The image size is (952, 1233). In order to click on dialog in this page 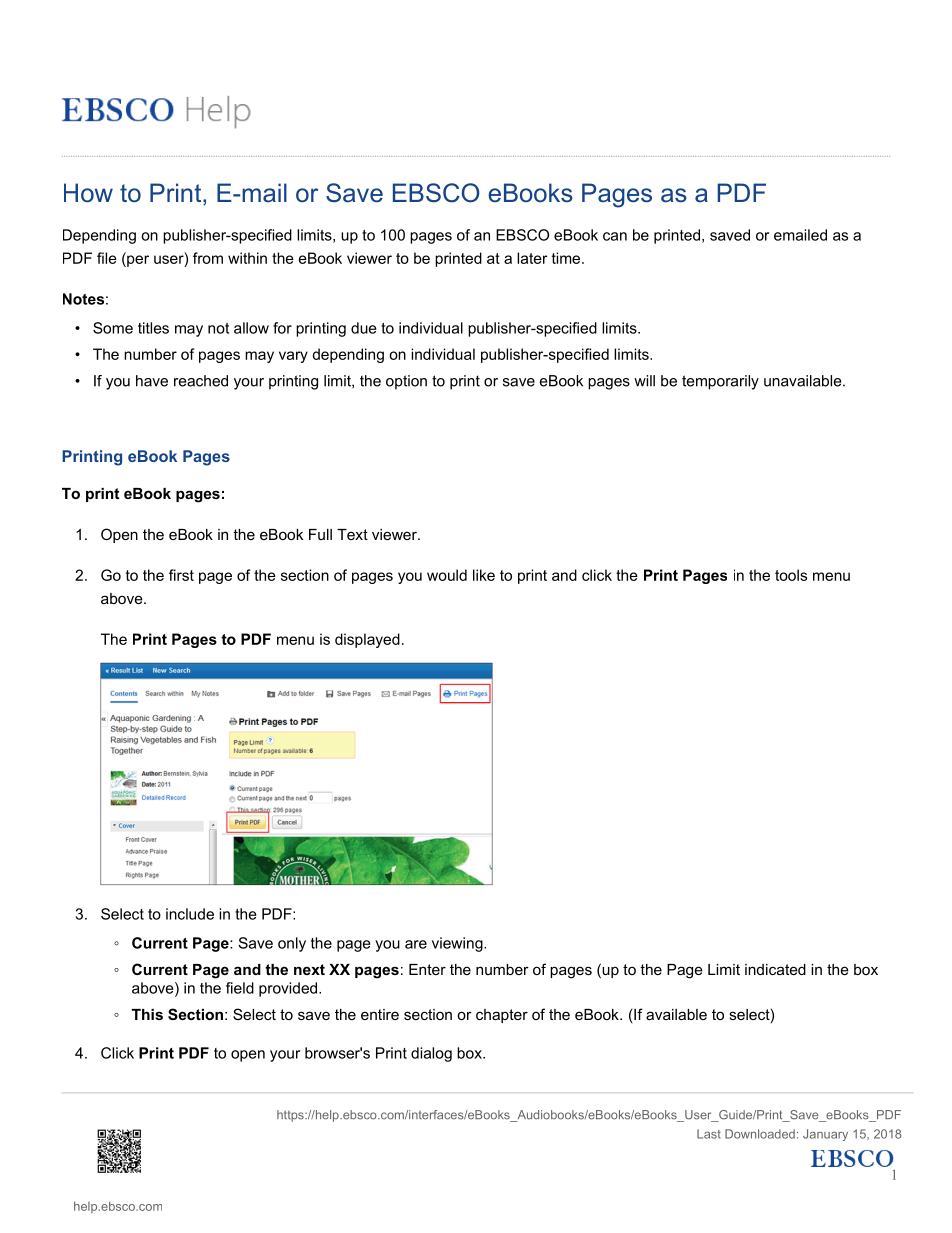, I will do `click(431, 1054)`.
